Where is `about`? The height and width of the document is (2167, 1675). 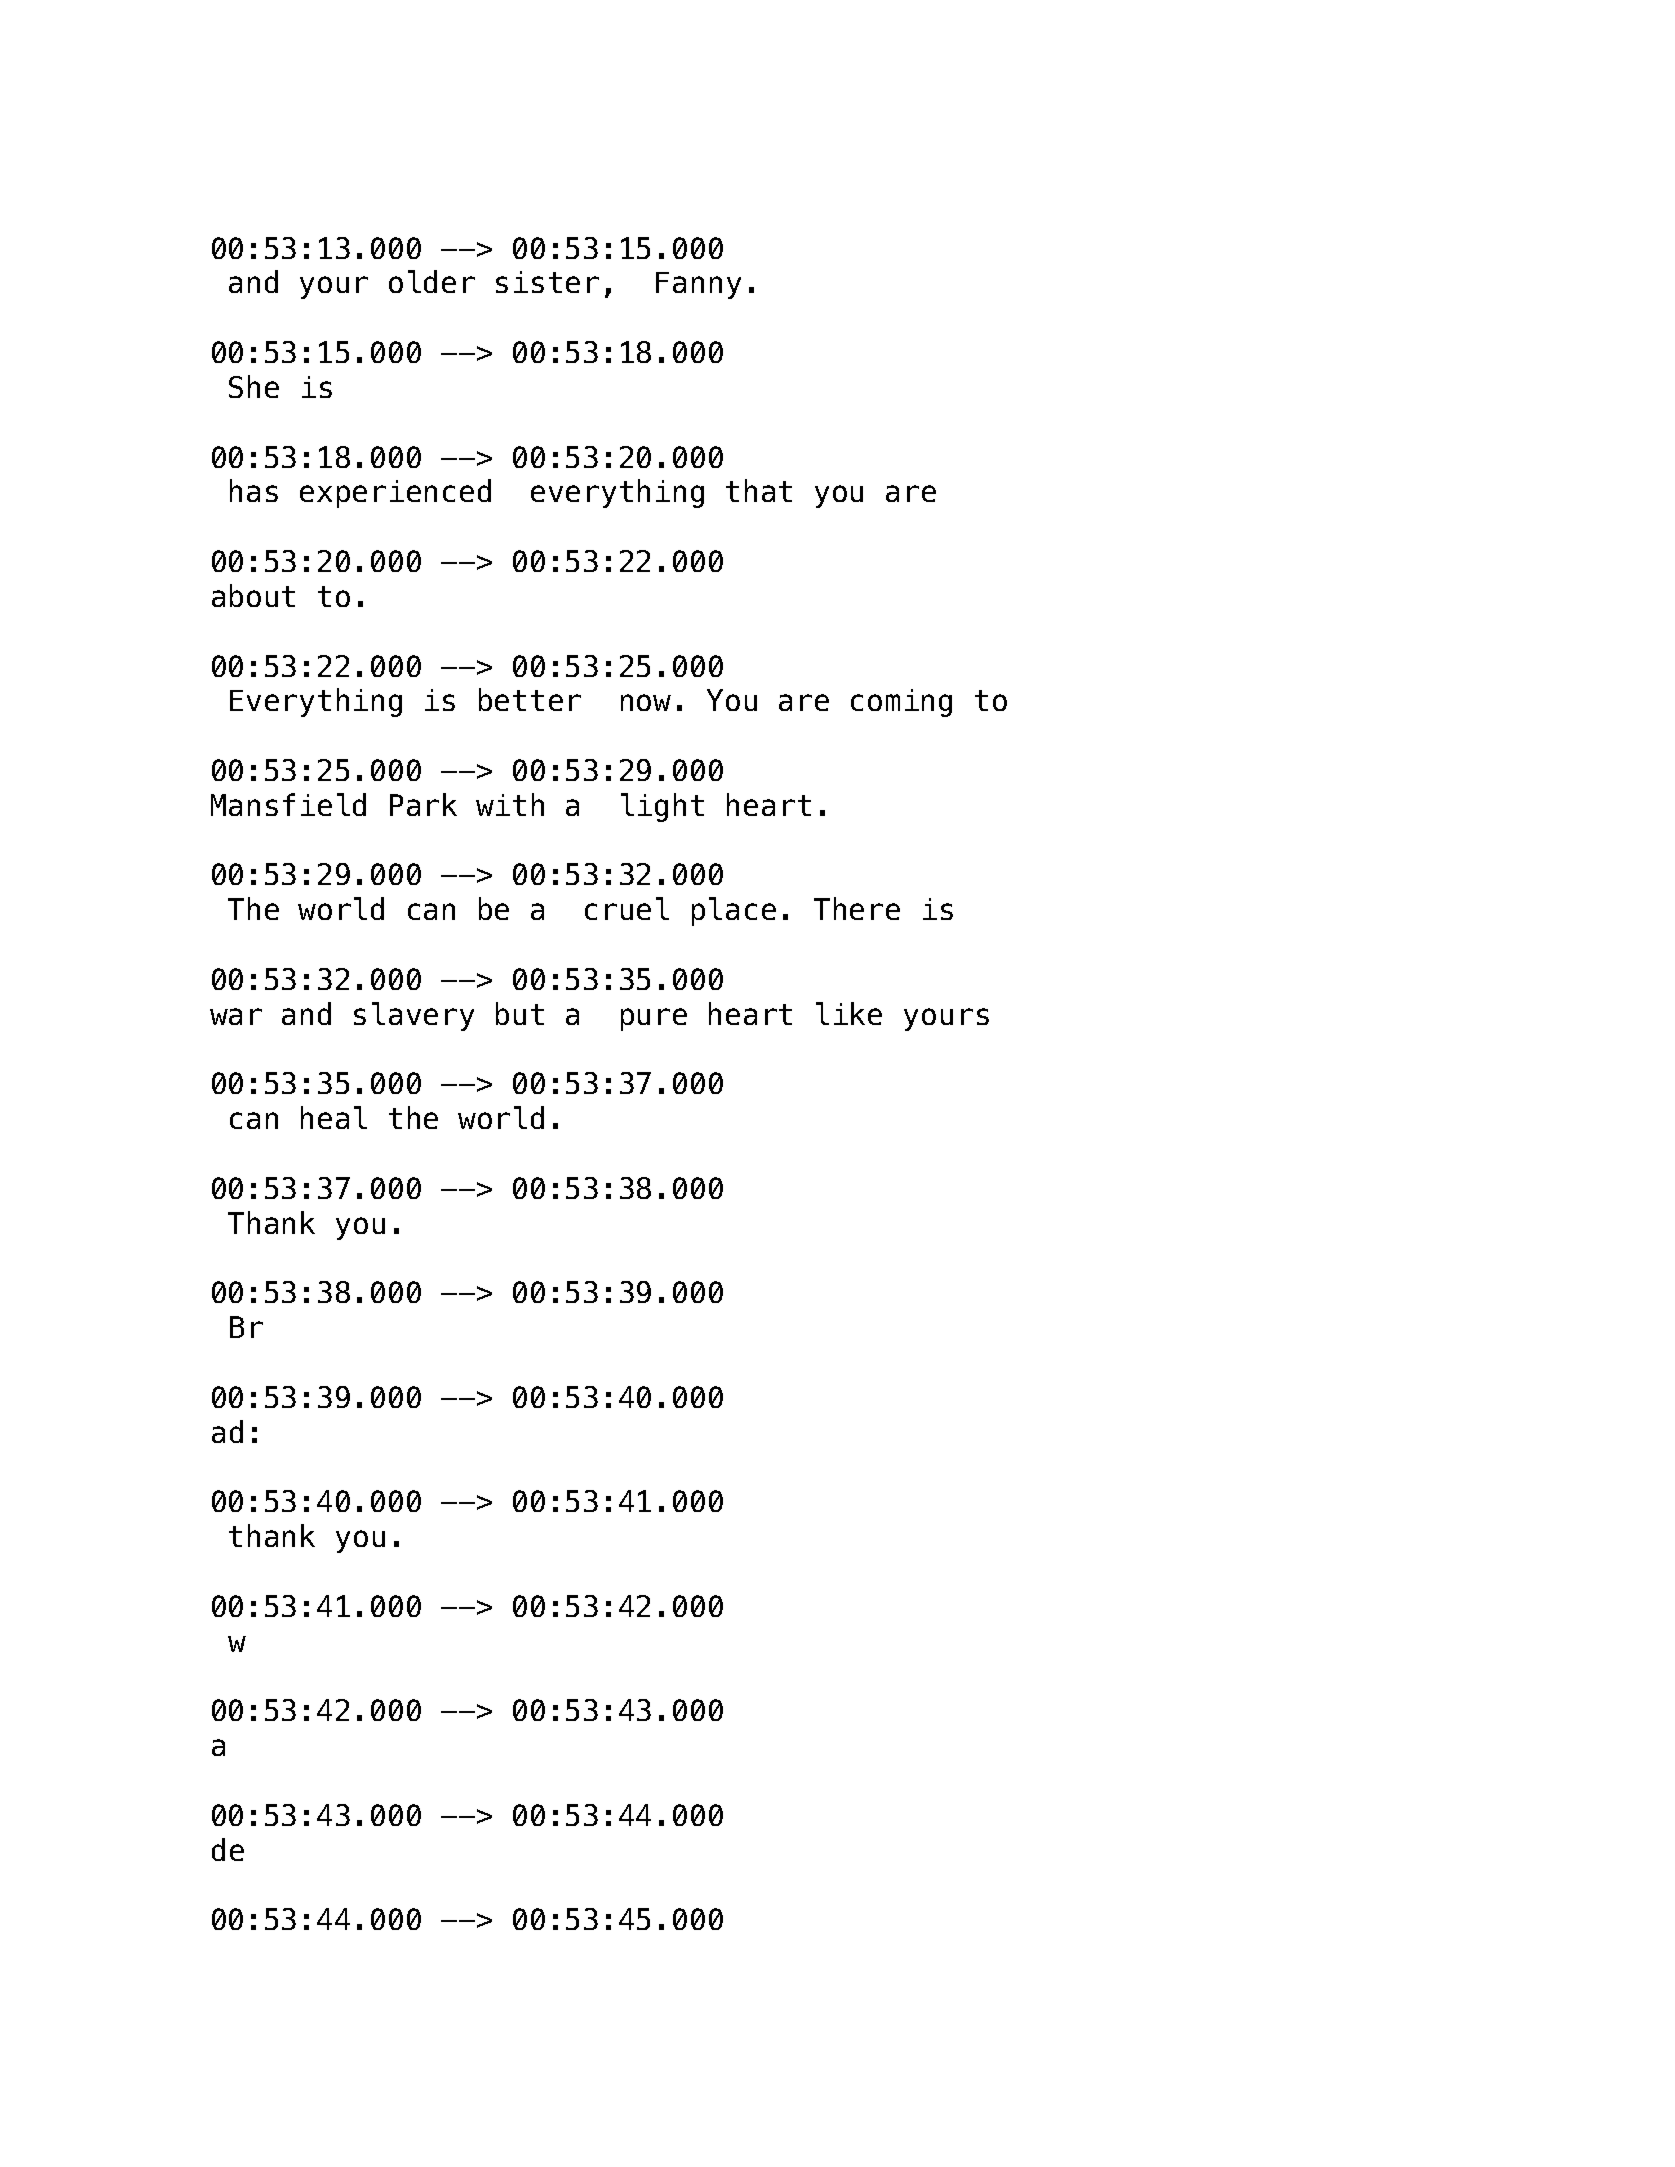 about is located at coordinates (253, 595).
